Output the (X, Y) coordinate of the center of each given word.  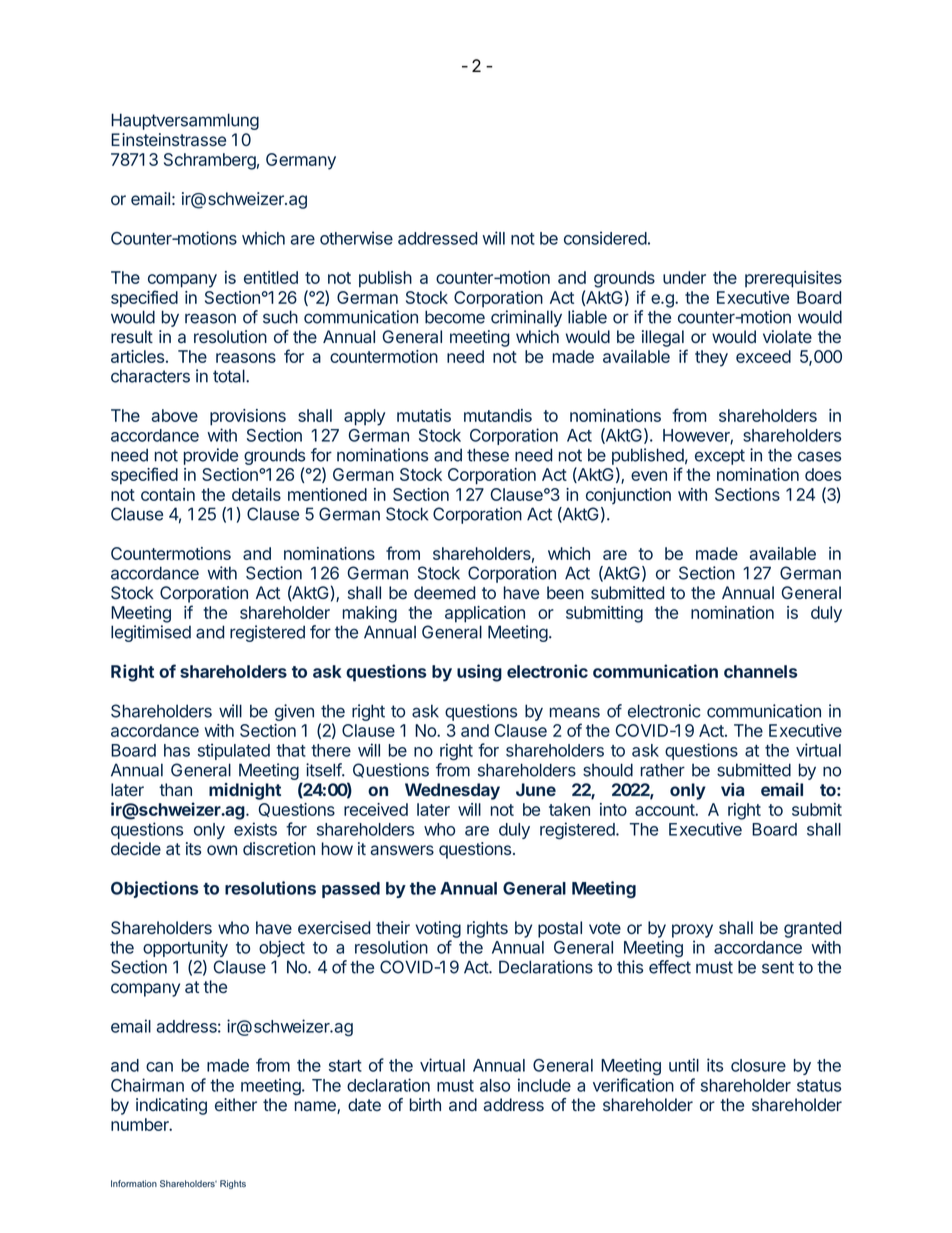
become (455, 317)
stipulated (234, 751)
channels (760, 671)
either (236, 1104)
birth (425, 1104)
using (479, 673)
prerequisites (793, 279)
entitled (271, 277)
